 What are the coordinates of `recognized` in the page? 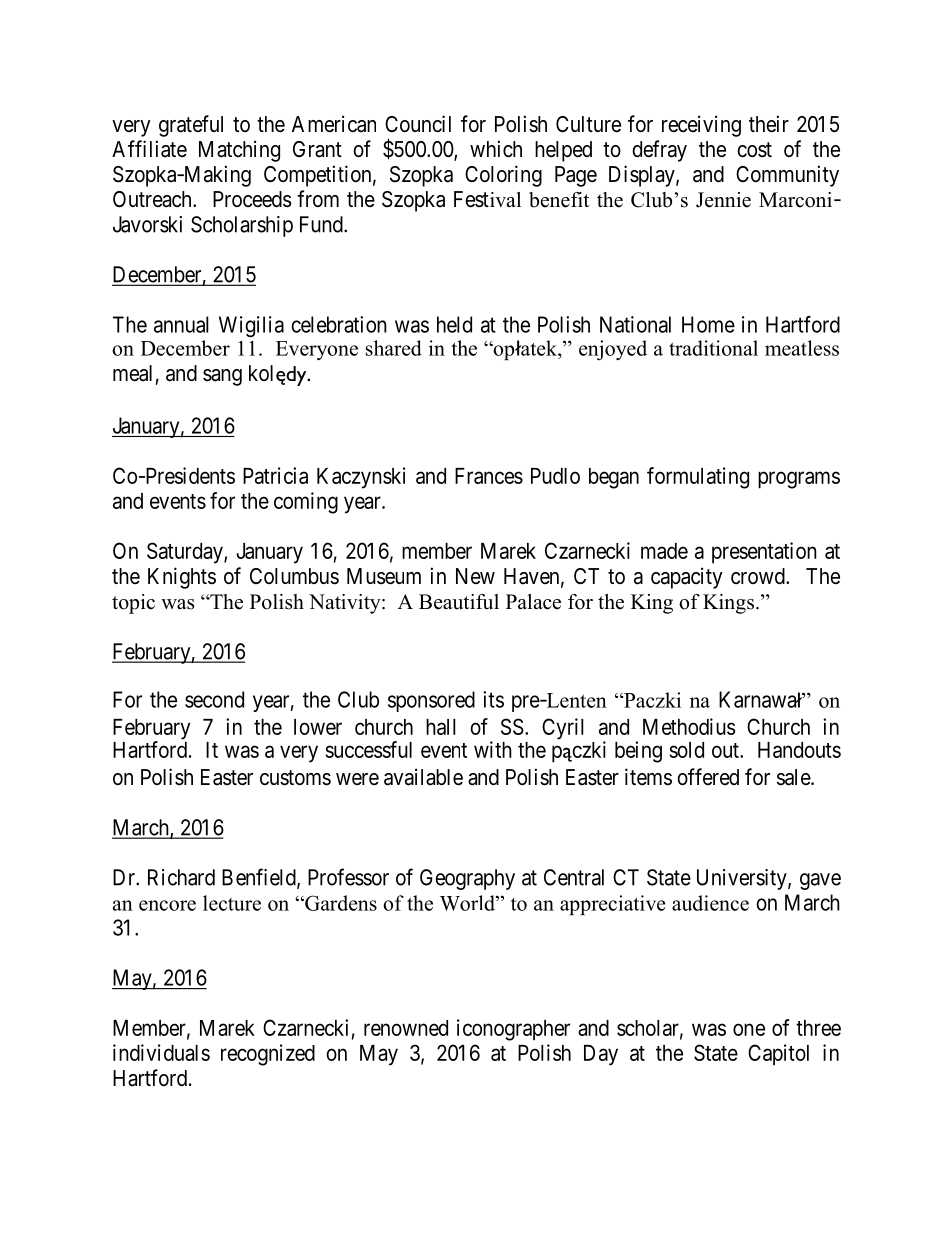 It's located at (268, 1055).
